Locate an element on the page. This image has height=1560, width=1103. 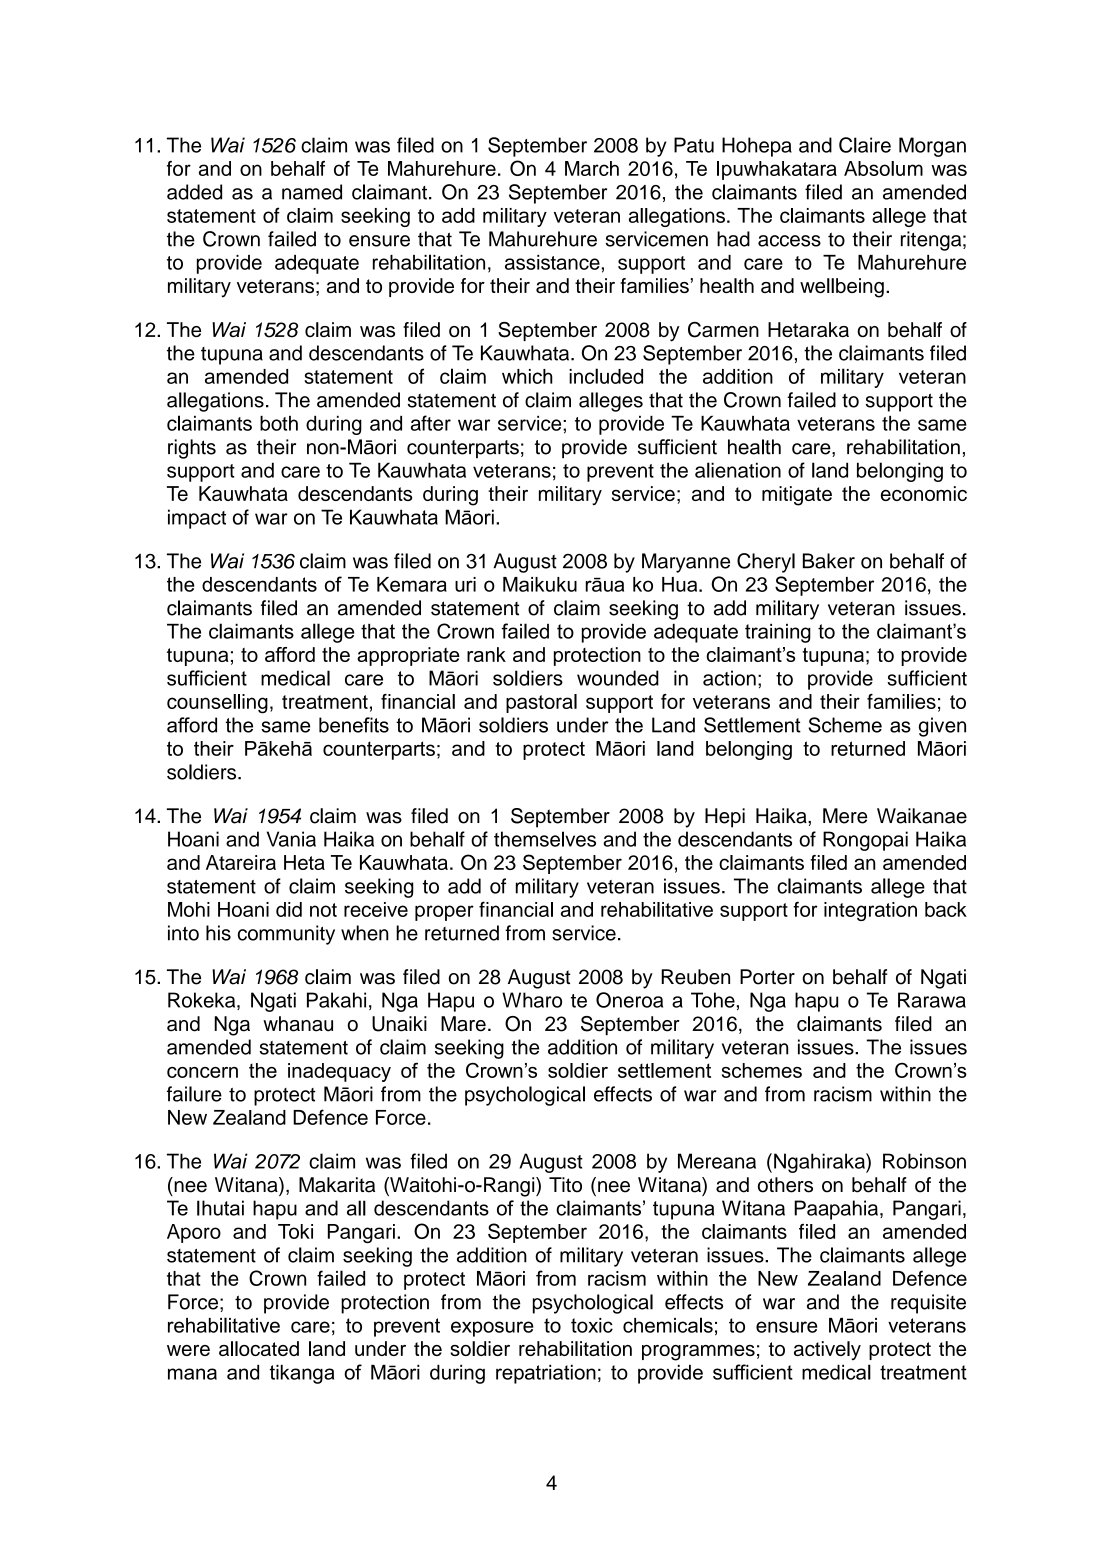
named is located at coordinates (312, 192).
